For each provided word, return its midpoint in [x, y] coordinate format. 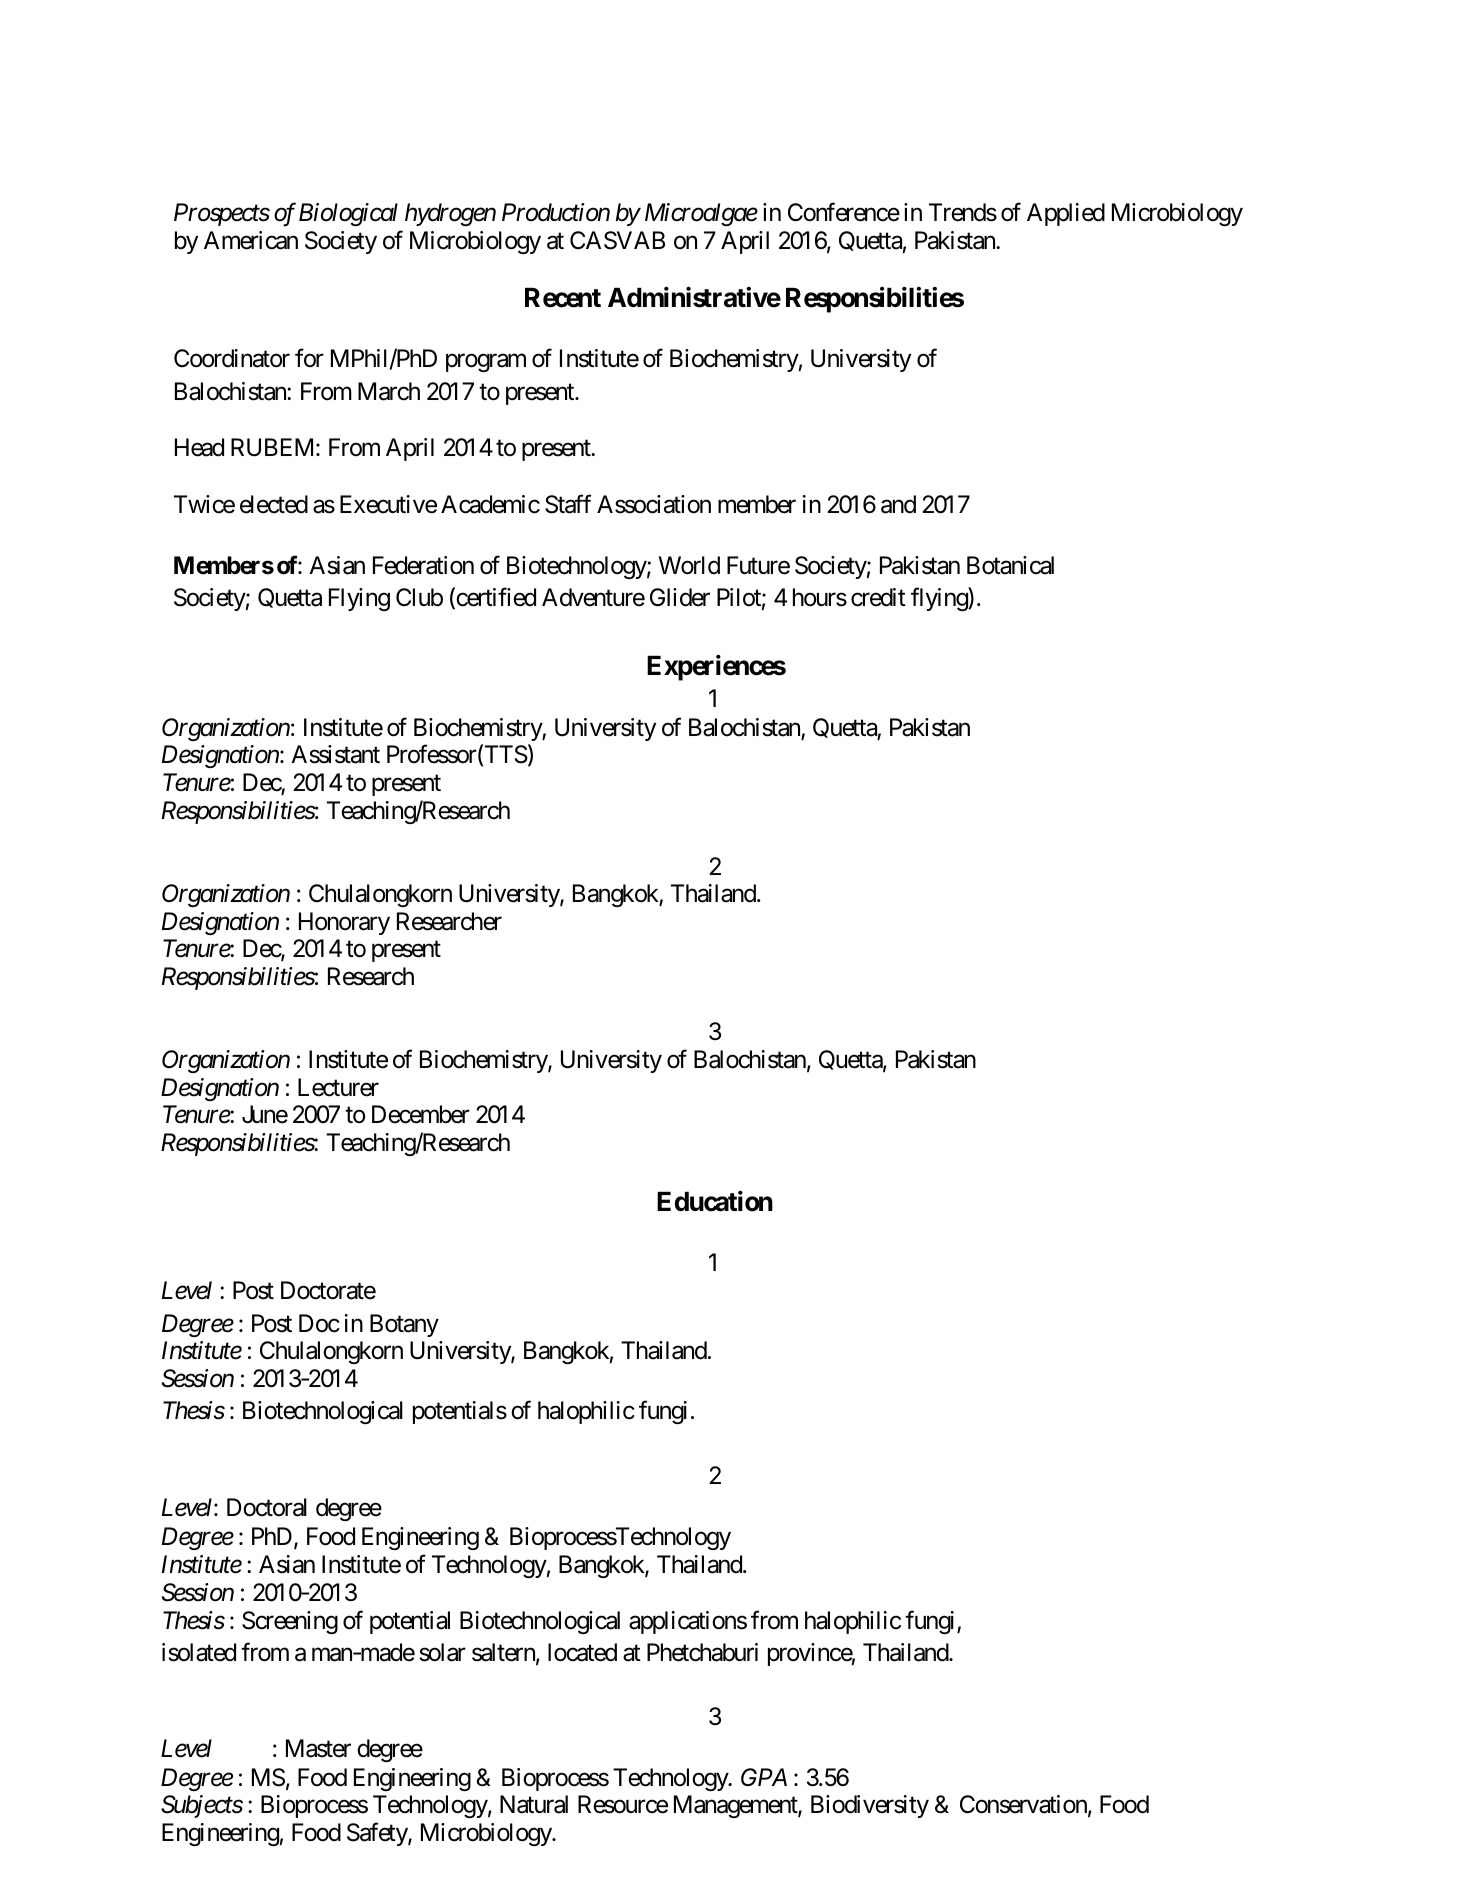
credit [878, 597]
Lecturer [338, 1087]
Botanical [1010, 565]
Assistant [335, 754]
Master [318, 1749]
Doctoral [267, 1507]
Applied [1066, 214]
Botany [404, 1325]
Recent [563, 298]
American [251, 240]
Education [715, 1201]
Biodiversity [870, 1806]
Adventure [593, 597]
